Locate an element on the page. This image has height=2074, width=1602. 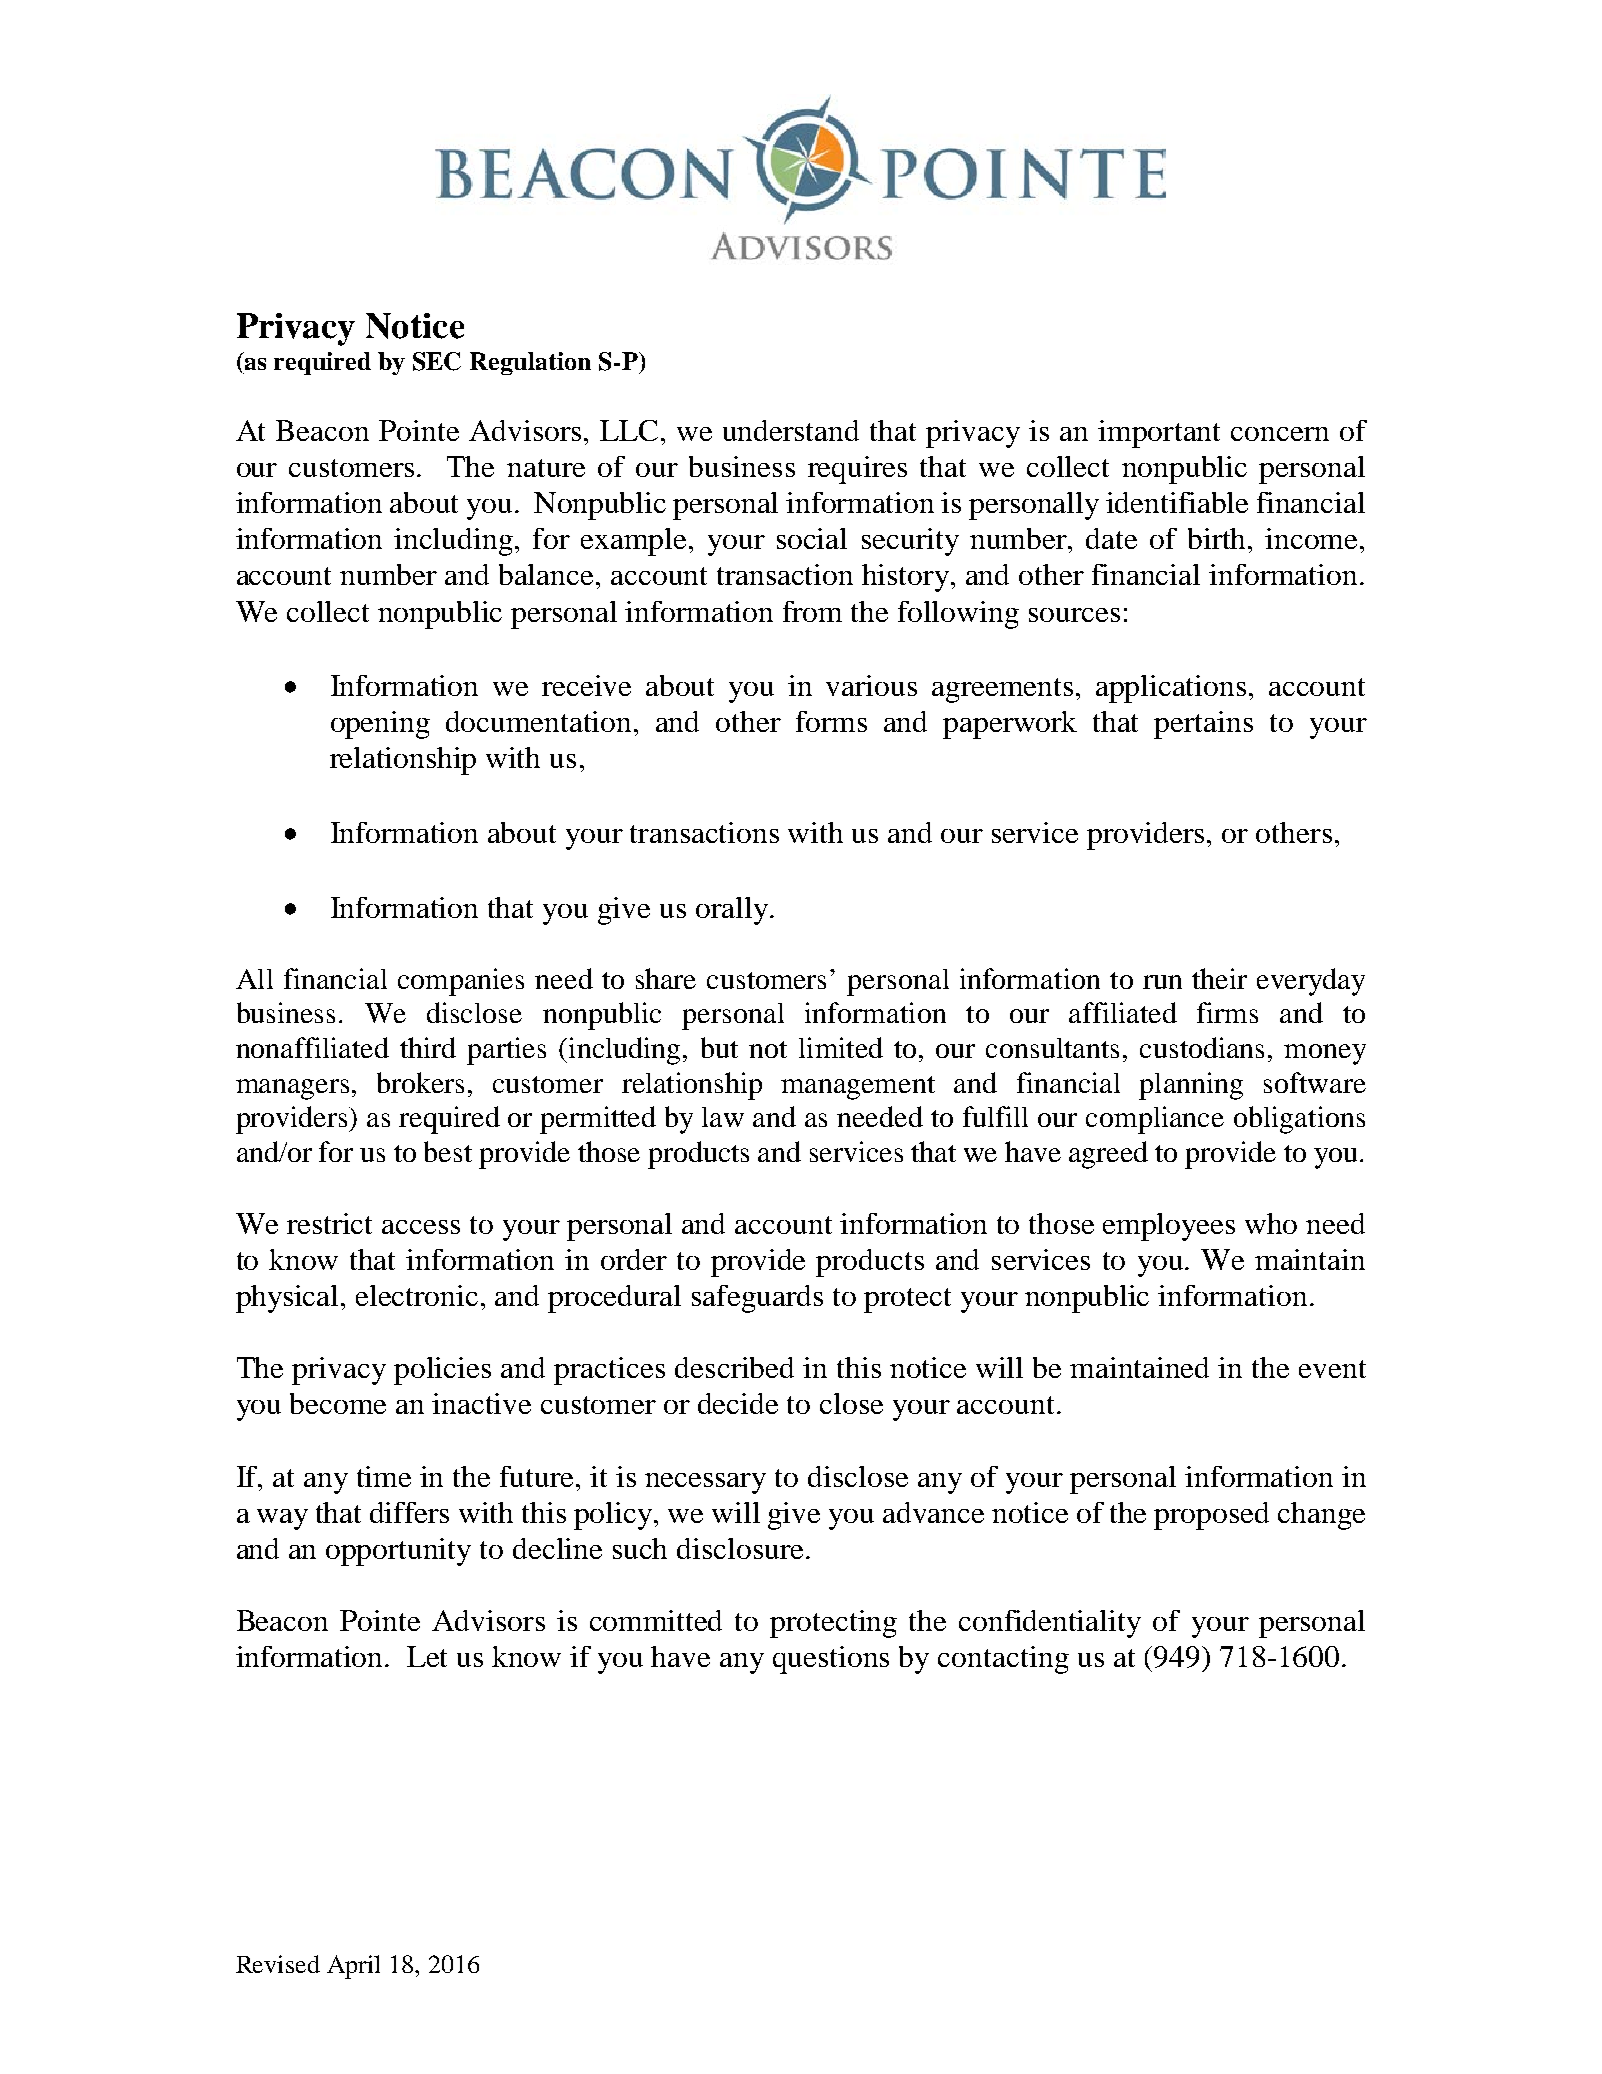
important is located at coordinates (1159, 434).
